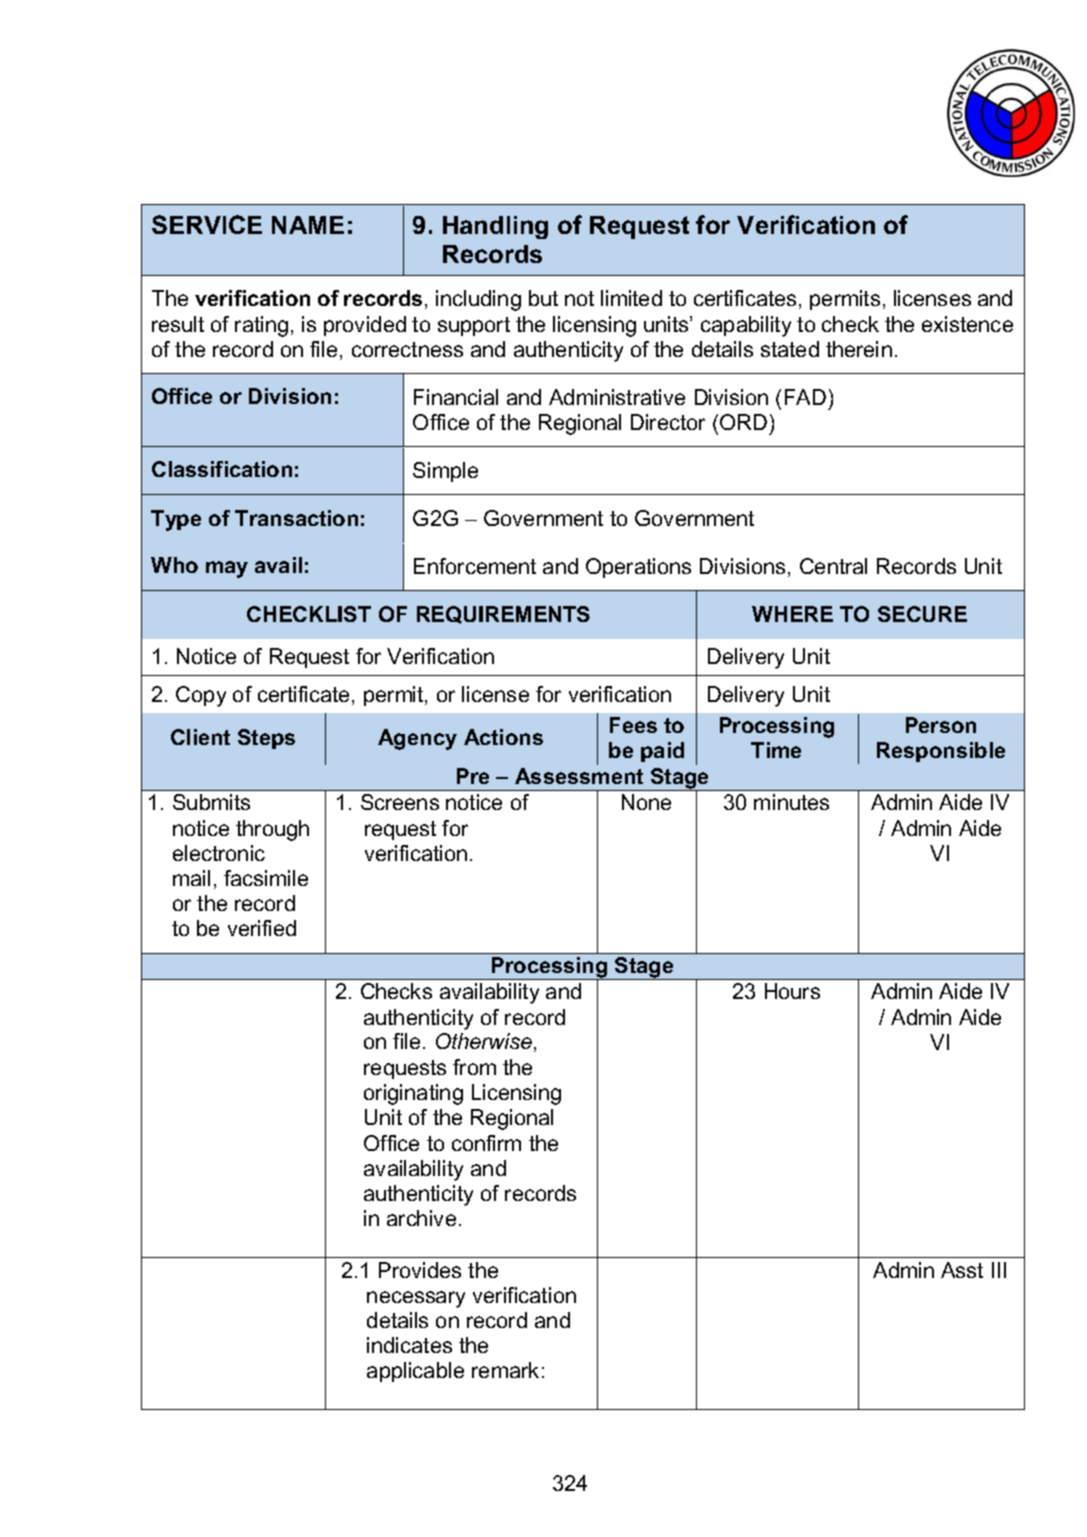  What do you see at coordinates (967, 324) in the screenshot?
I see `existence` at bounding box center [967, 324].
